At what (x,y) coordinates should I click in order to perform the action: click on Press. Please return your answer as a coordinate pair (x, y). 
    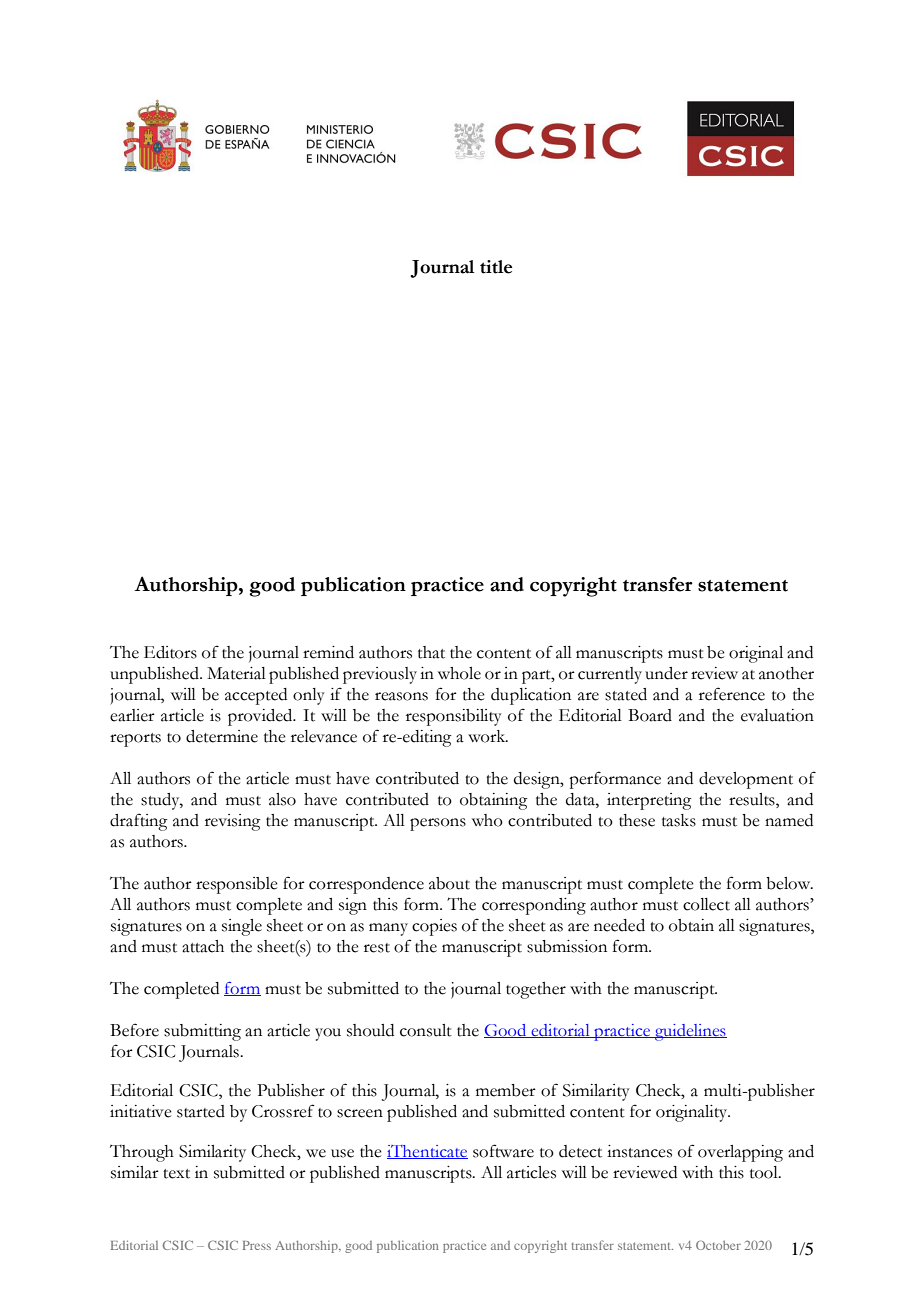
    Looking at the image, I should click on (257, 1245).
